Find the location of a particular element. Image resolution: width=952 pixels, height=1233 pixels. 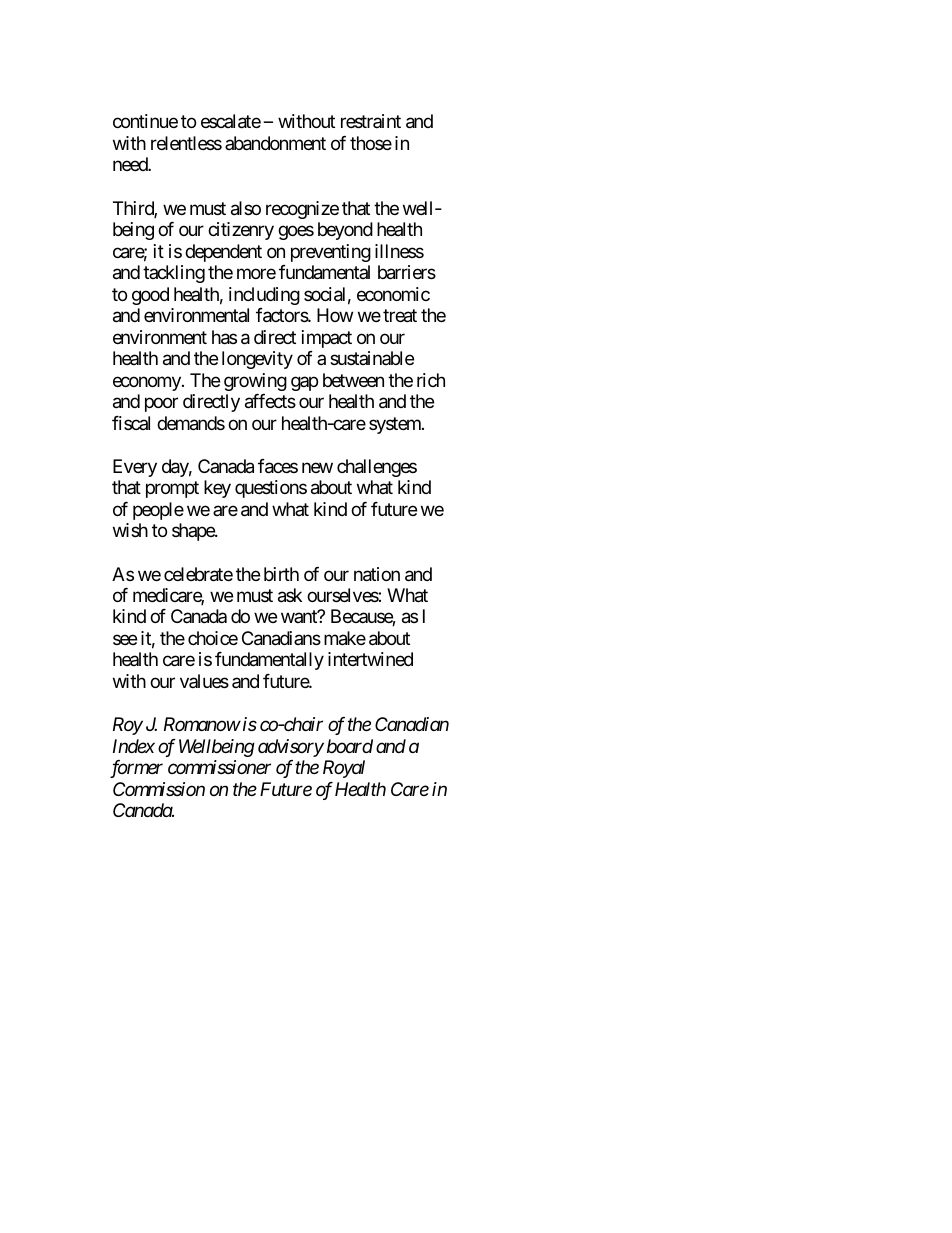

board is located at coordinates (350, 746).
